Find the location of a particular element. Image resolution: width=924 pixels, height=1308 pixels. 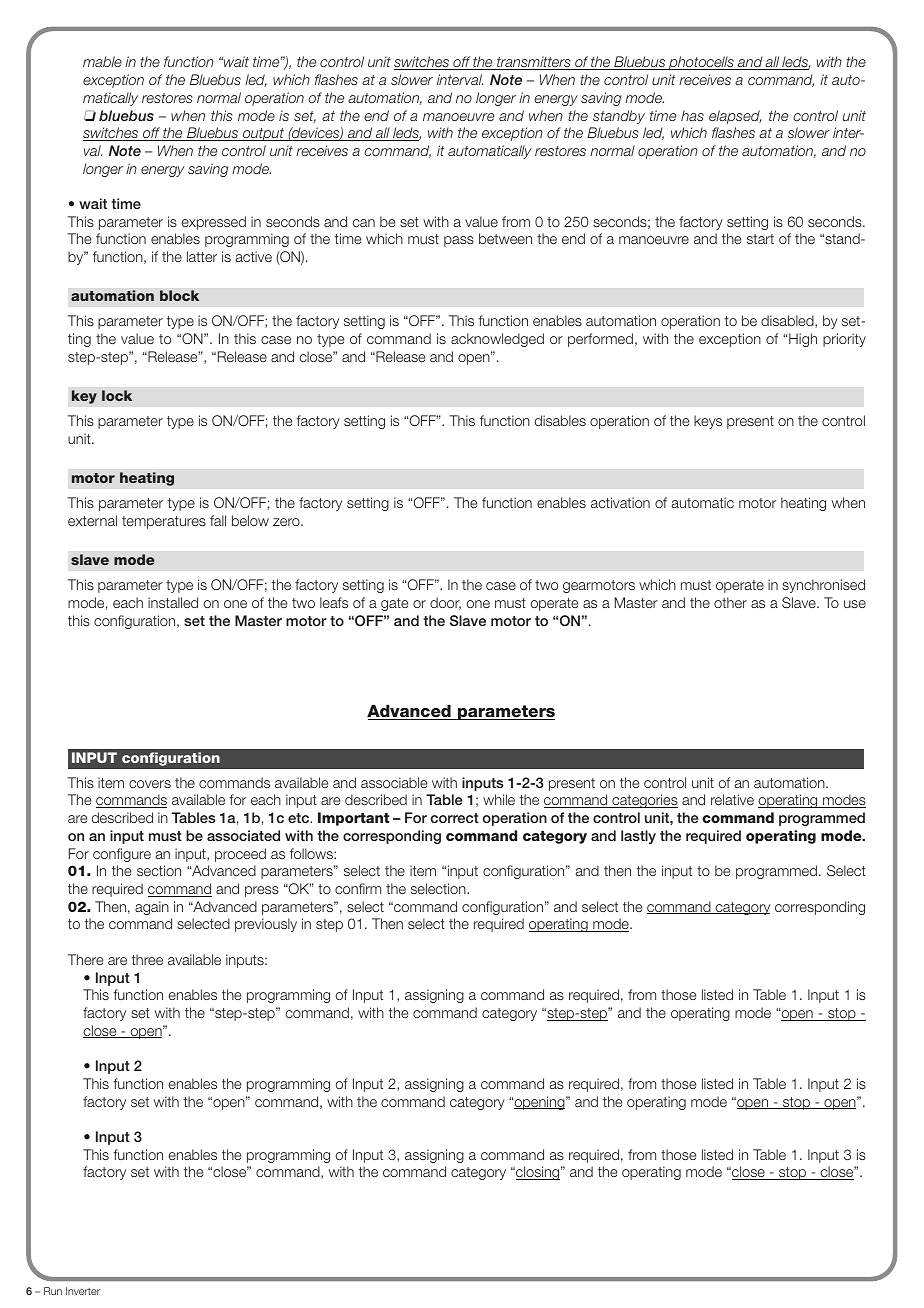

other is located at coordinates (730, 602).
